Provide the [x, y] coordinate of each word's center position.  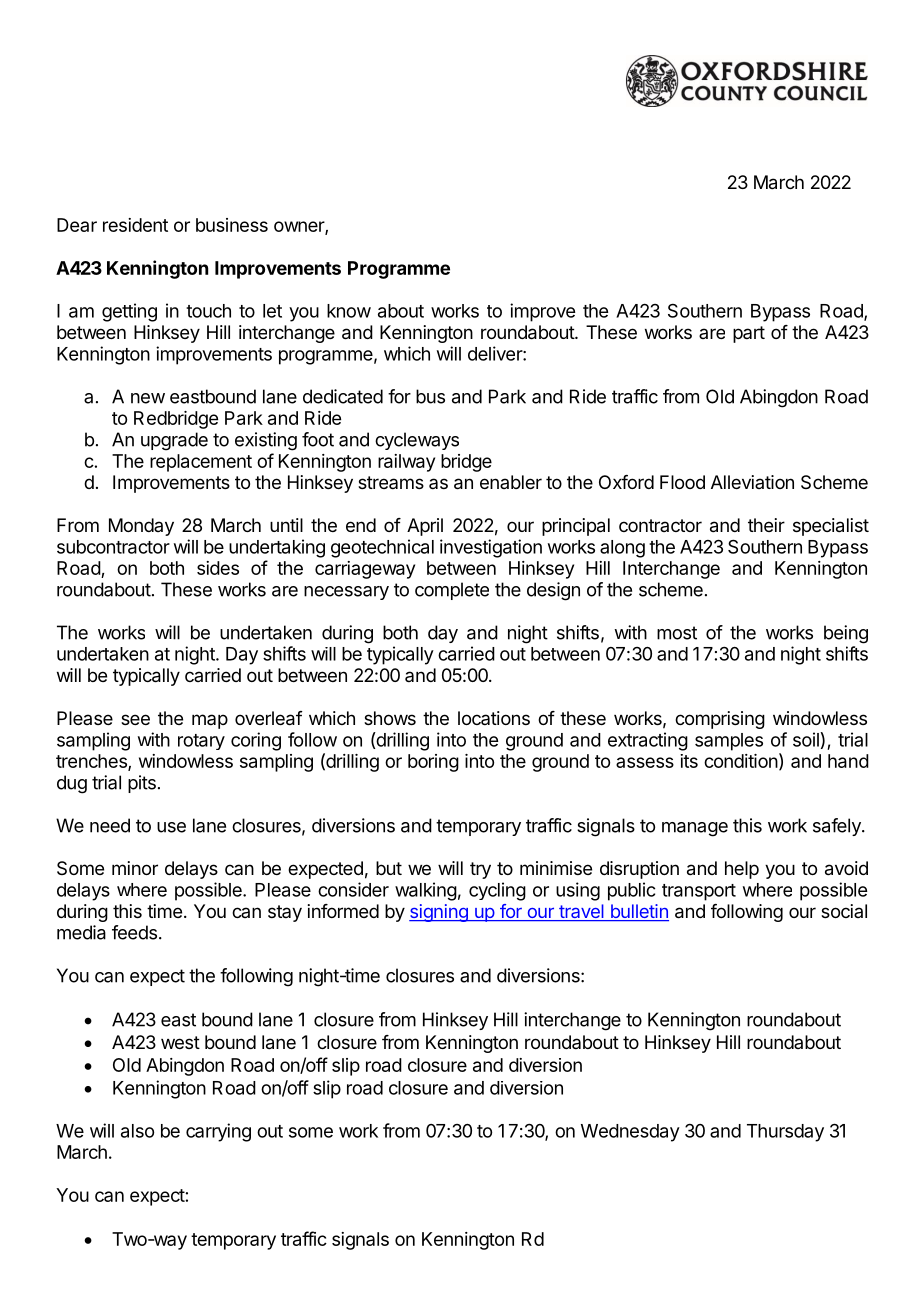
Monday [141, 527]
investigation [491, 548]
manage [695, 829]
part [749, 334]
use [171, 827]
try [480, 870]
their [766, 525]
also [137, 1131]
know [349, 311]
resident [135, 225]
